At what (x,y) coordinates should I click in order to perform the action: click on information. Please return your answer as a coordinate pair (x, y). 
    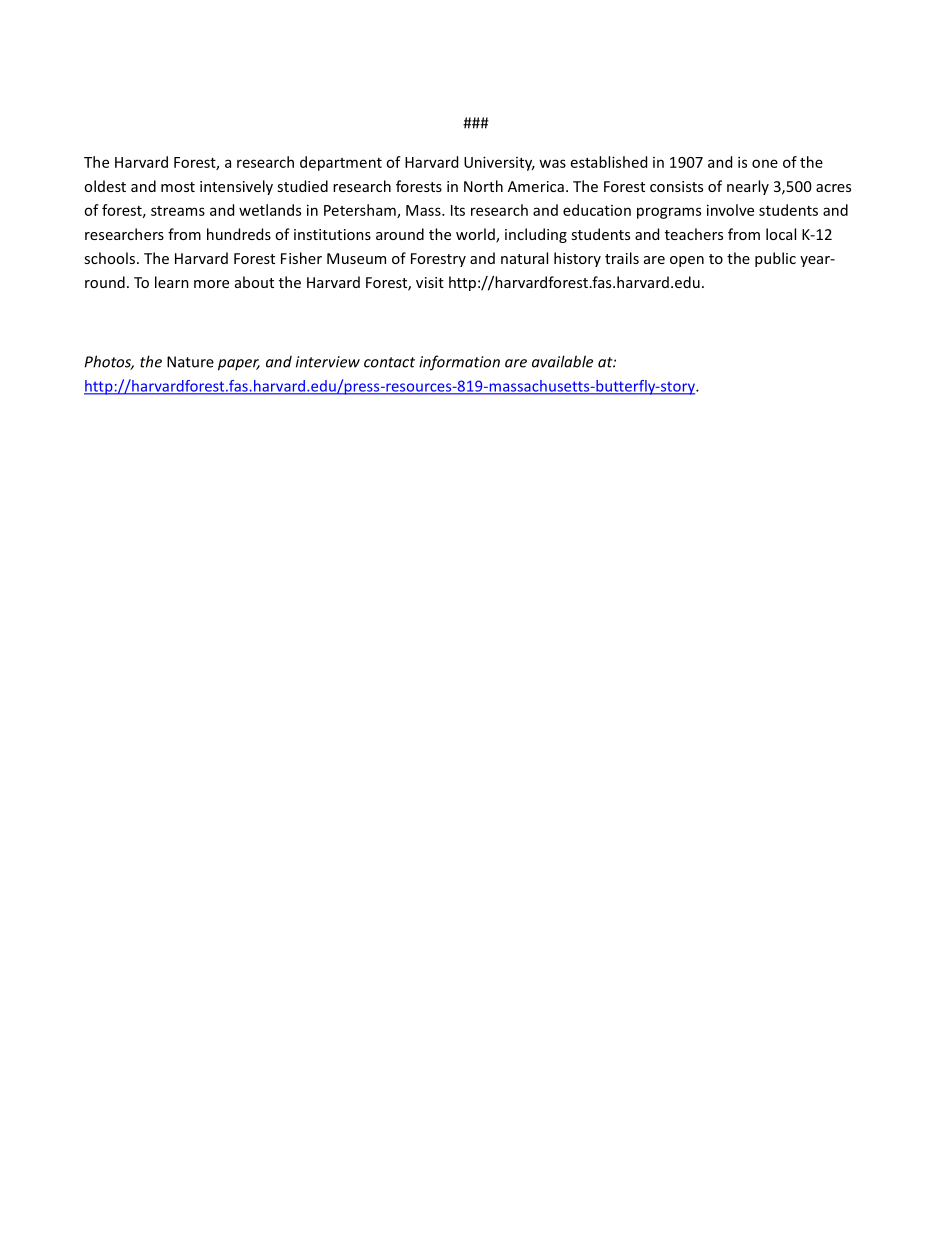
    Looking at the image, I should click on (459, 363).
